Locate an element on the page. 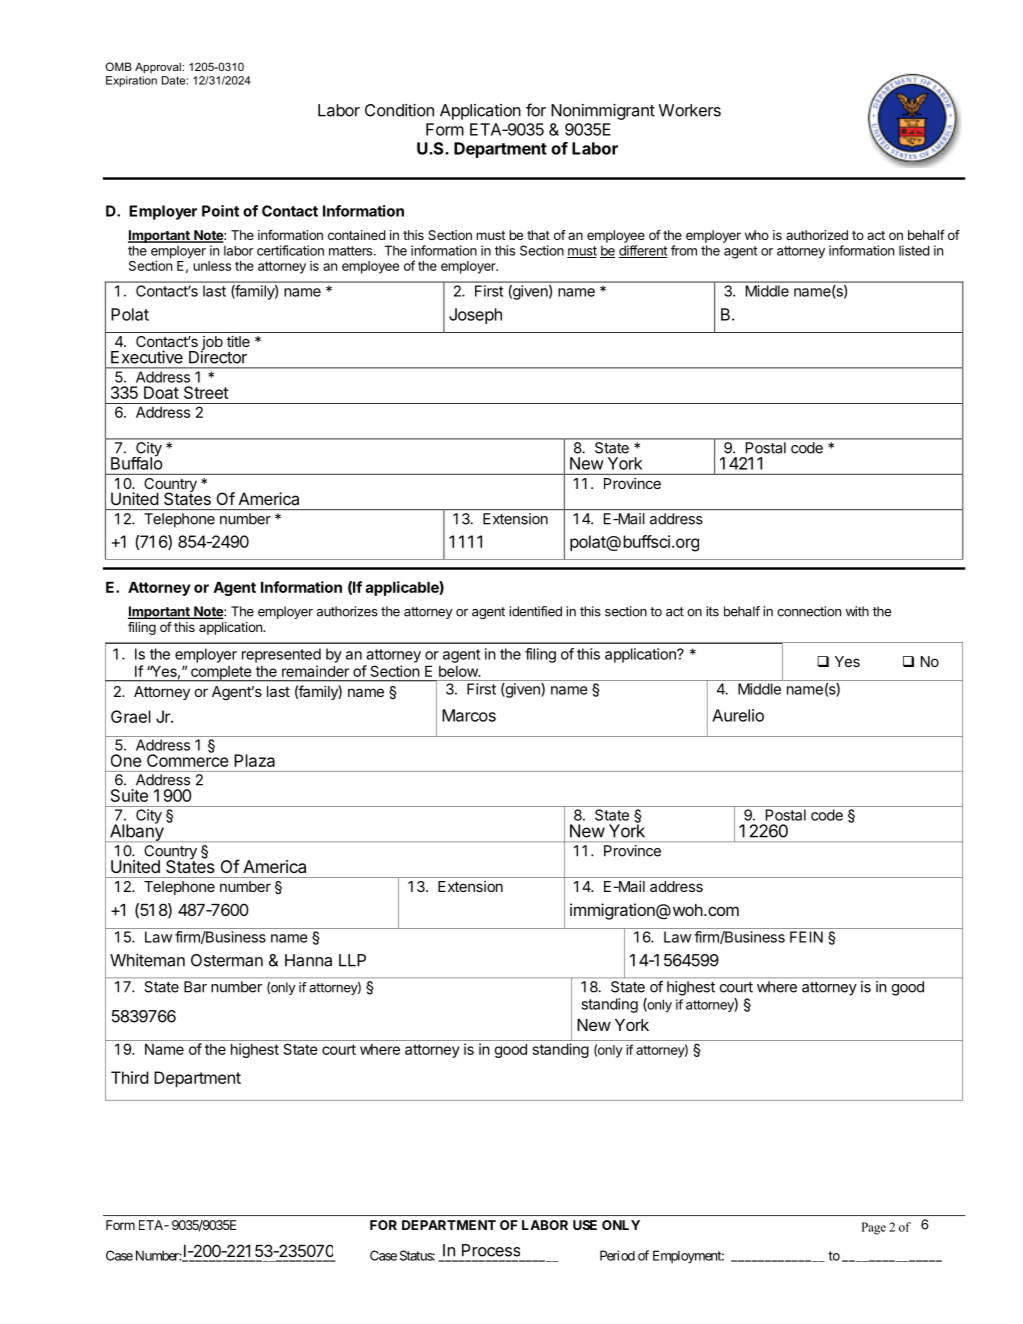 The image size is (1023, 1324). authorized is located at coordinates (817, 235).
